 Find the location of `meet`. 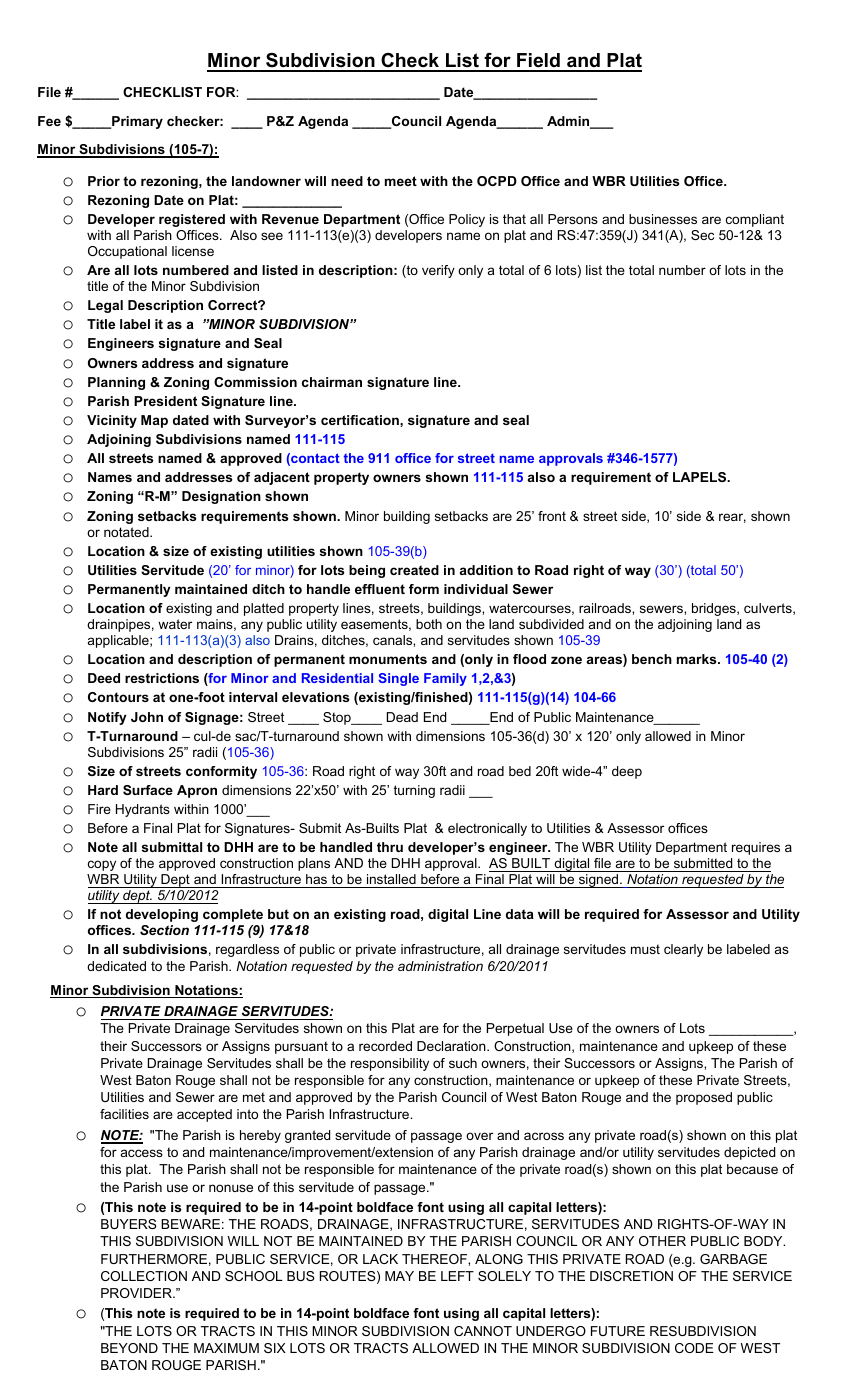

meet is located at coordinates (401, 181).
